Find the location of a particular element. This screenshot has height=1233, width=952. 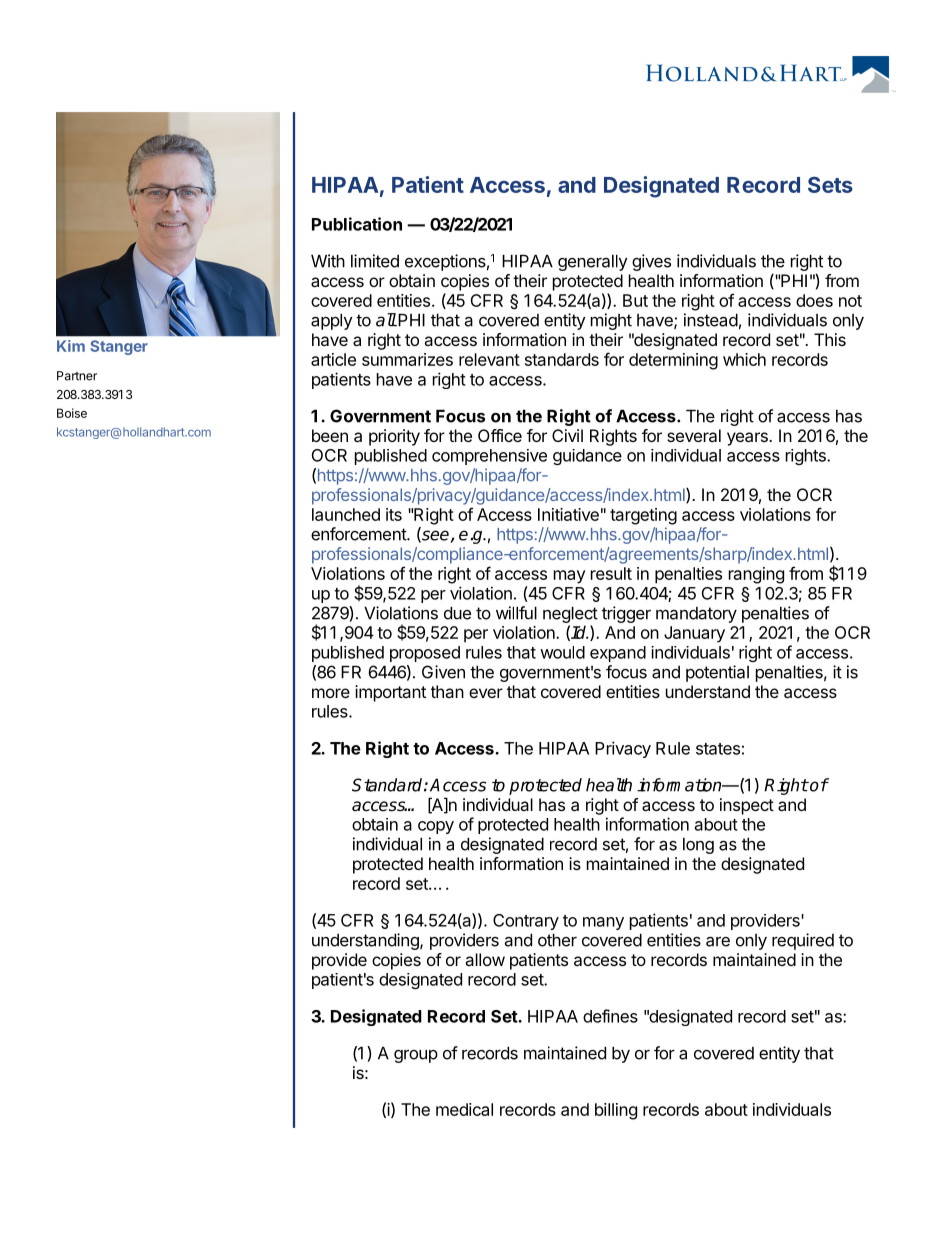

copy is located at coordinates (436, 827).
